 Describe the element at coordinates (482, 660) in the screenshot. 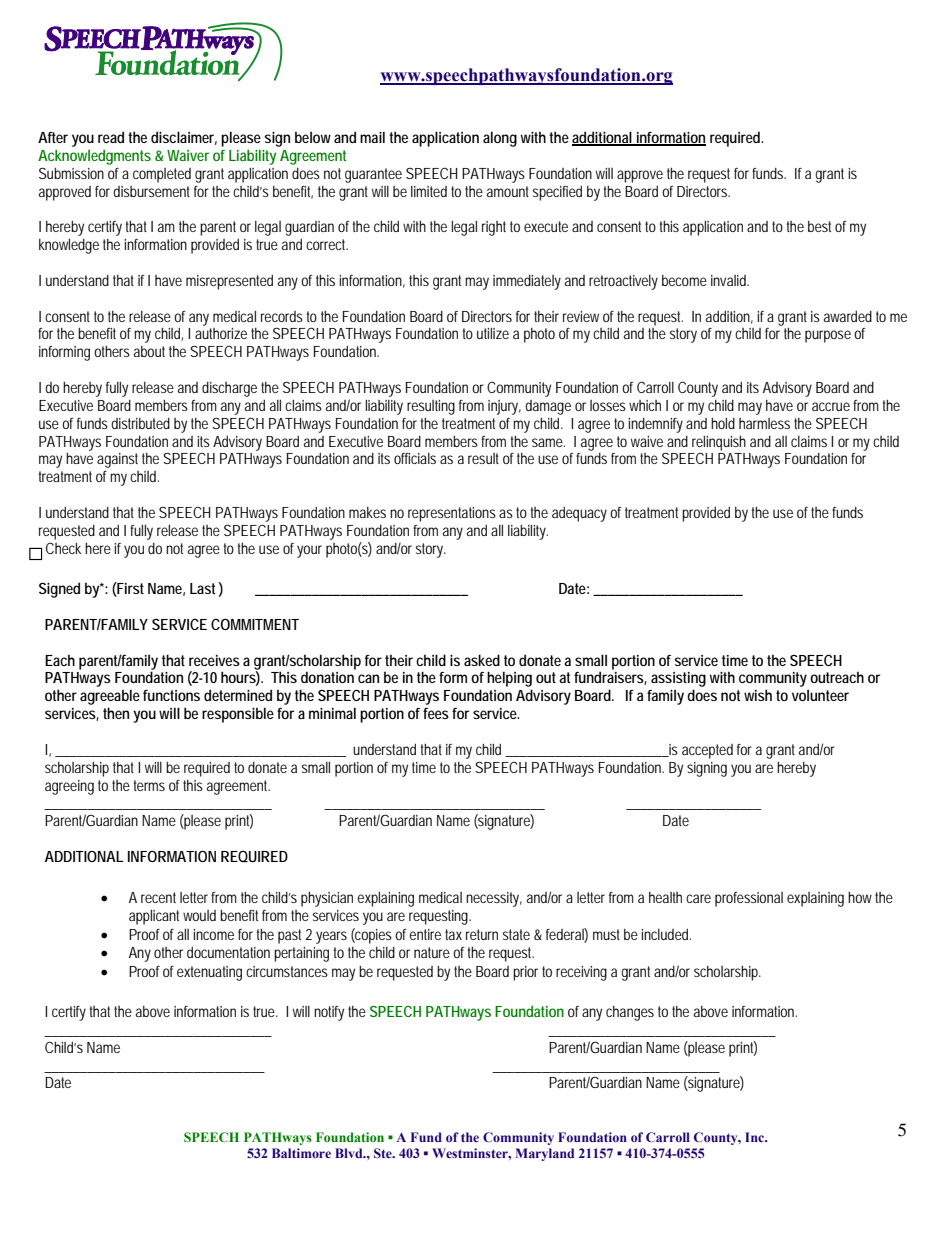

I see `asked` at that location.
